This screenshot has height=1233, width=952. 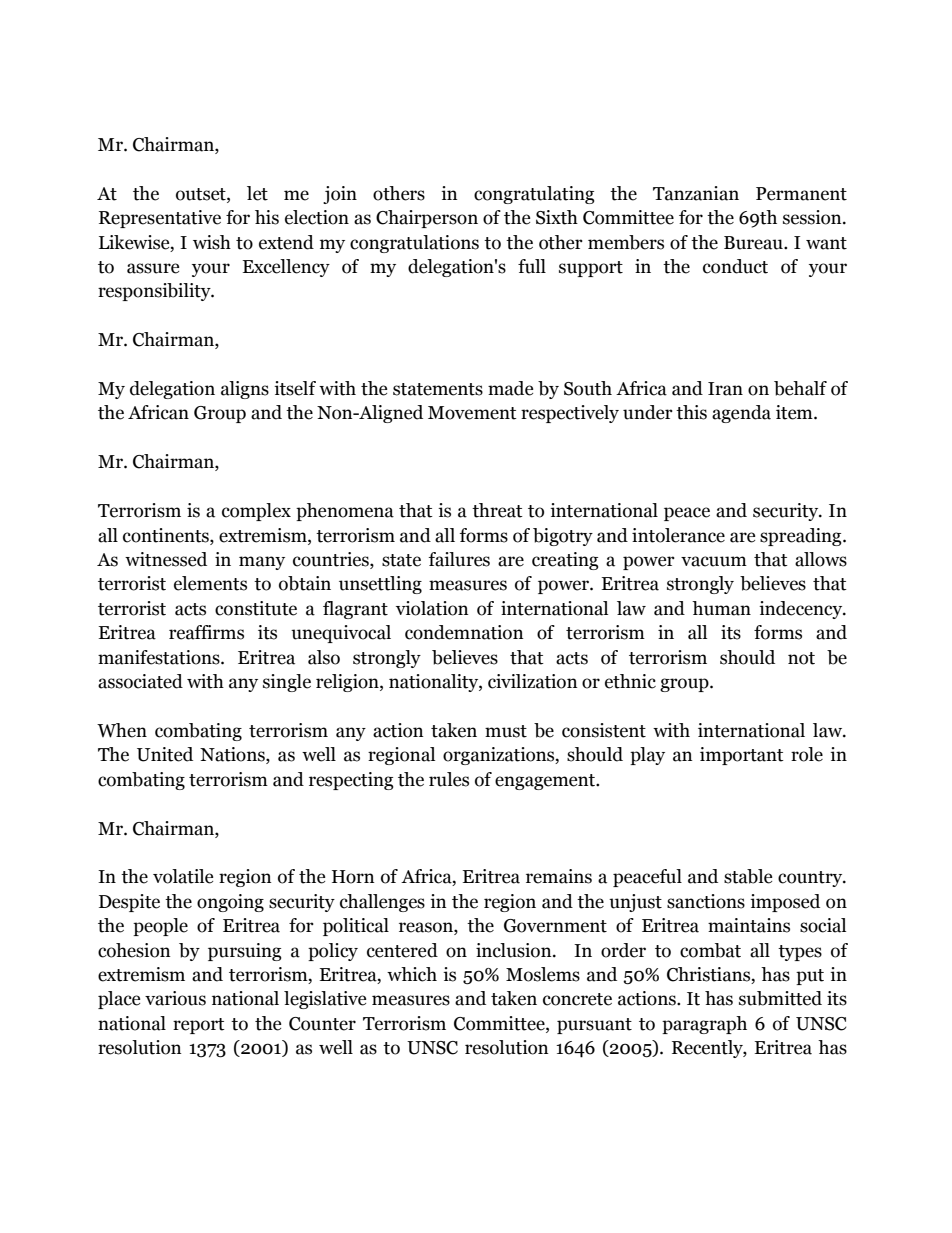 What do you see at coordinates (449, 779) in the screenshot?
I see `rules` at bounding box center [449, 779].
